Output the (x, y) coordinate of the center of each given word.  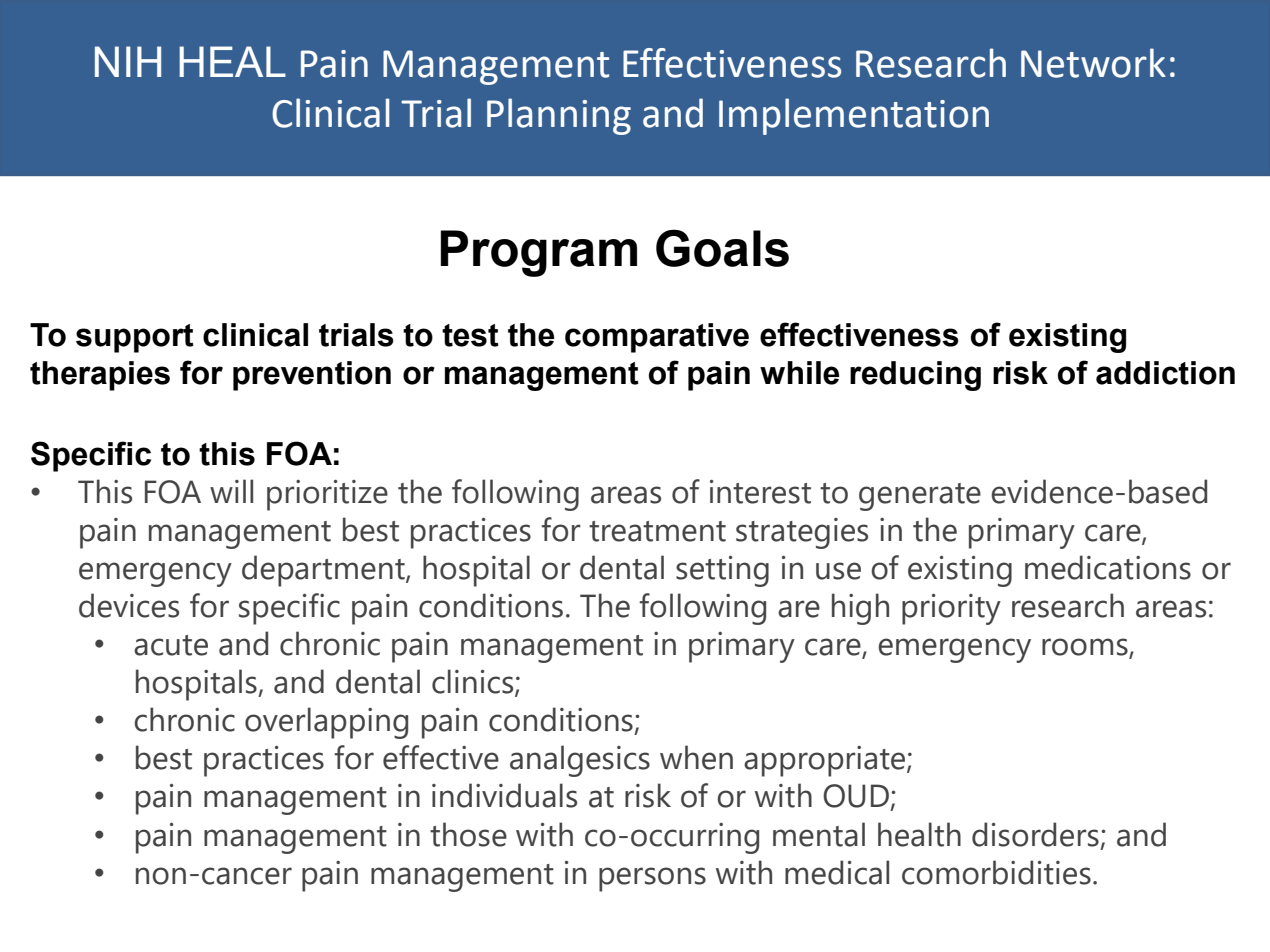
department (324, 571)
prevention (312, 376)
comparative (657, 338)
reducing (915, 376)
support (135, 338)
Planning (559, 116)
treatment (657, 531)
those (468, 834)
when (696, 757)
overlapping (326, 723)
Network (1093, 63)
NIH (128, 61)
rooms (1086, 648)
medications (1108, 567)
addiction (1165, 373)
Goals (722, 248)
